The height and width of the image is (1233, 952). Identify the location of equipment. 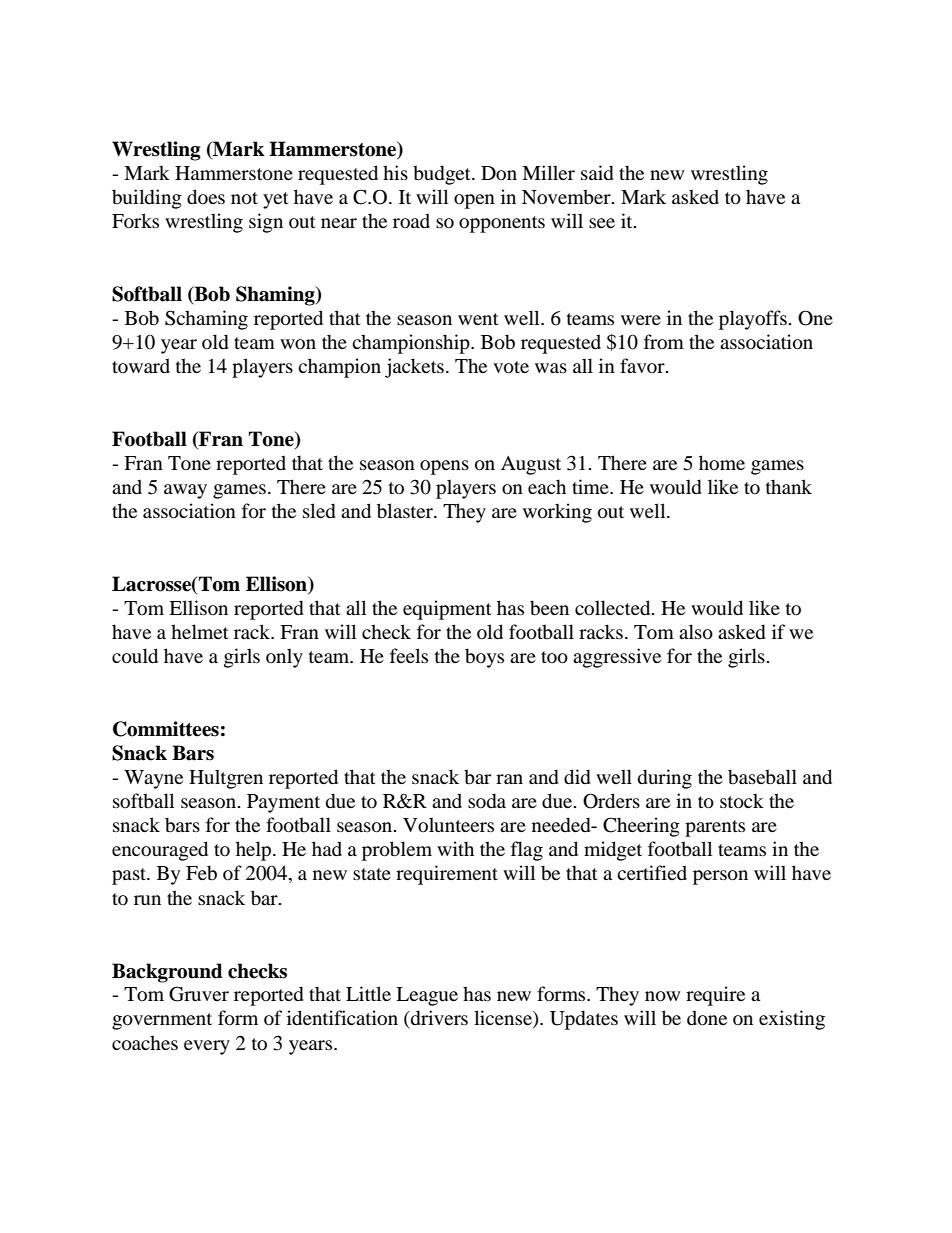
(447, 610).
